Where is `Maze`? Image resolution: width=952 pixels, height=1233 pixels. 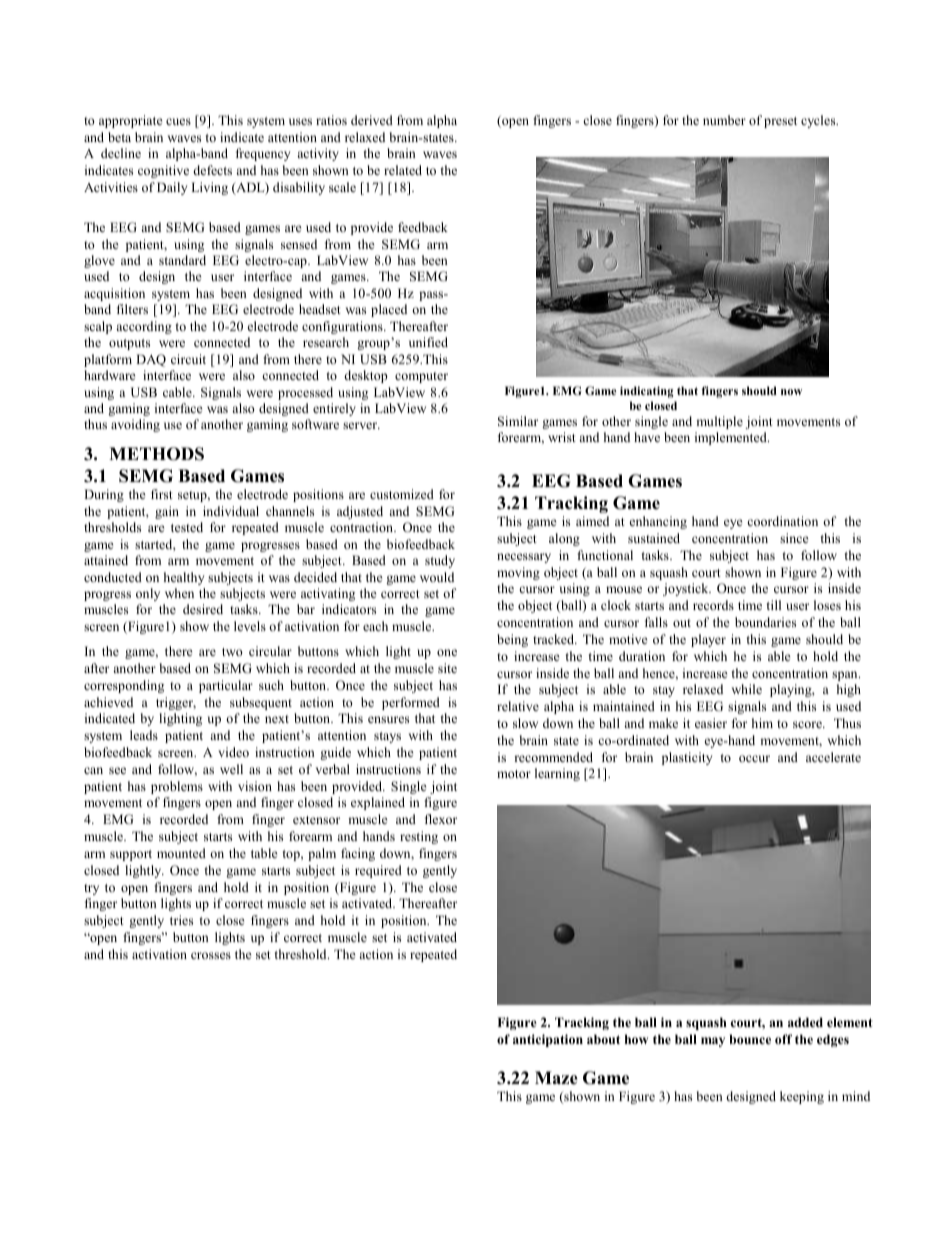
Maze is located at coordinates (556, 1078).
